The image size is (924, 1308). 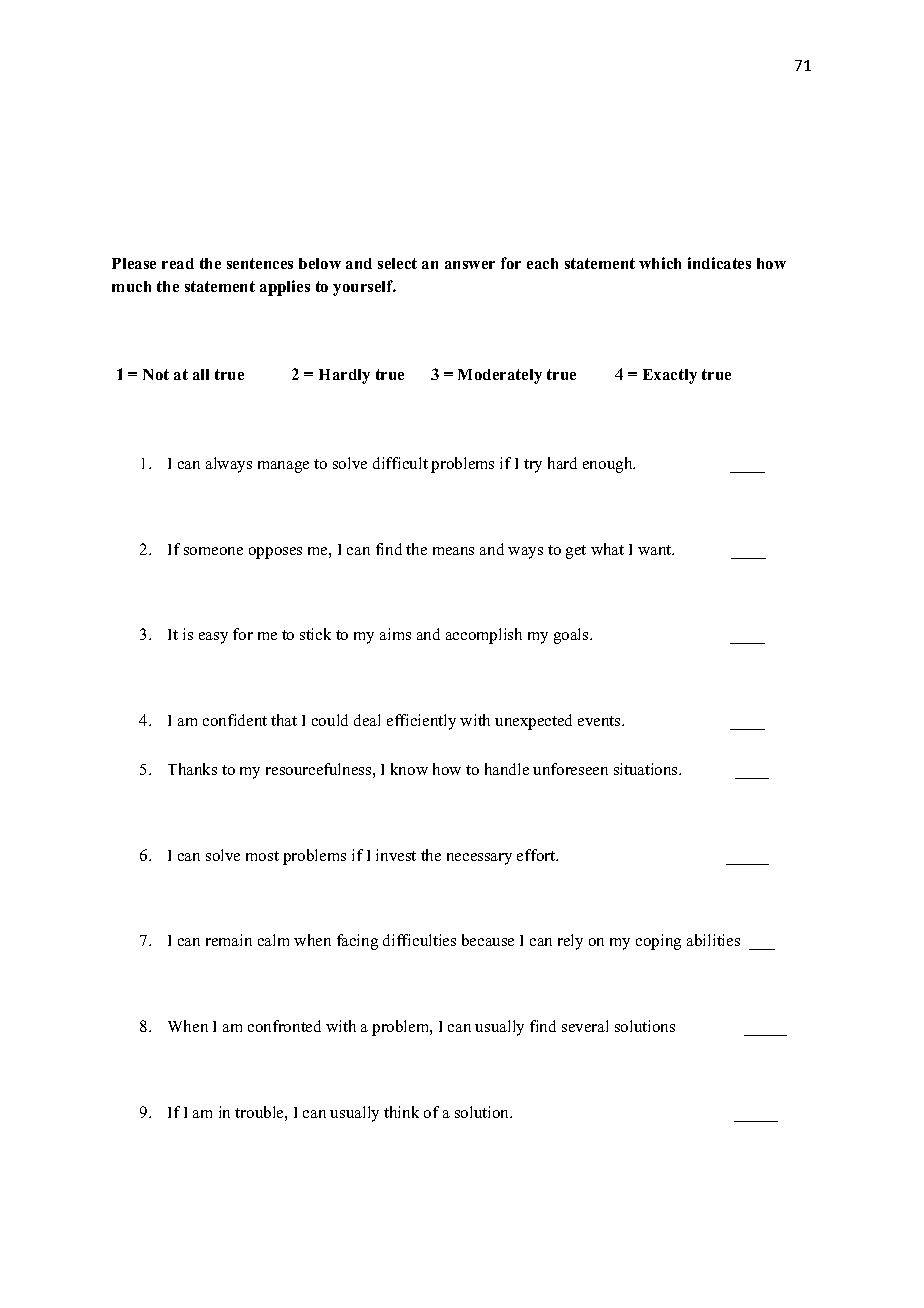 What do you see at coordinates (660, 263) in the document?
I see `which` at bounding box center [660, 263].
